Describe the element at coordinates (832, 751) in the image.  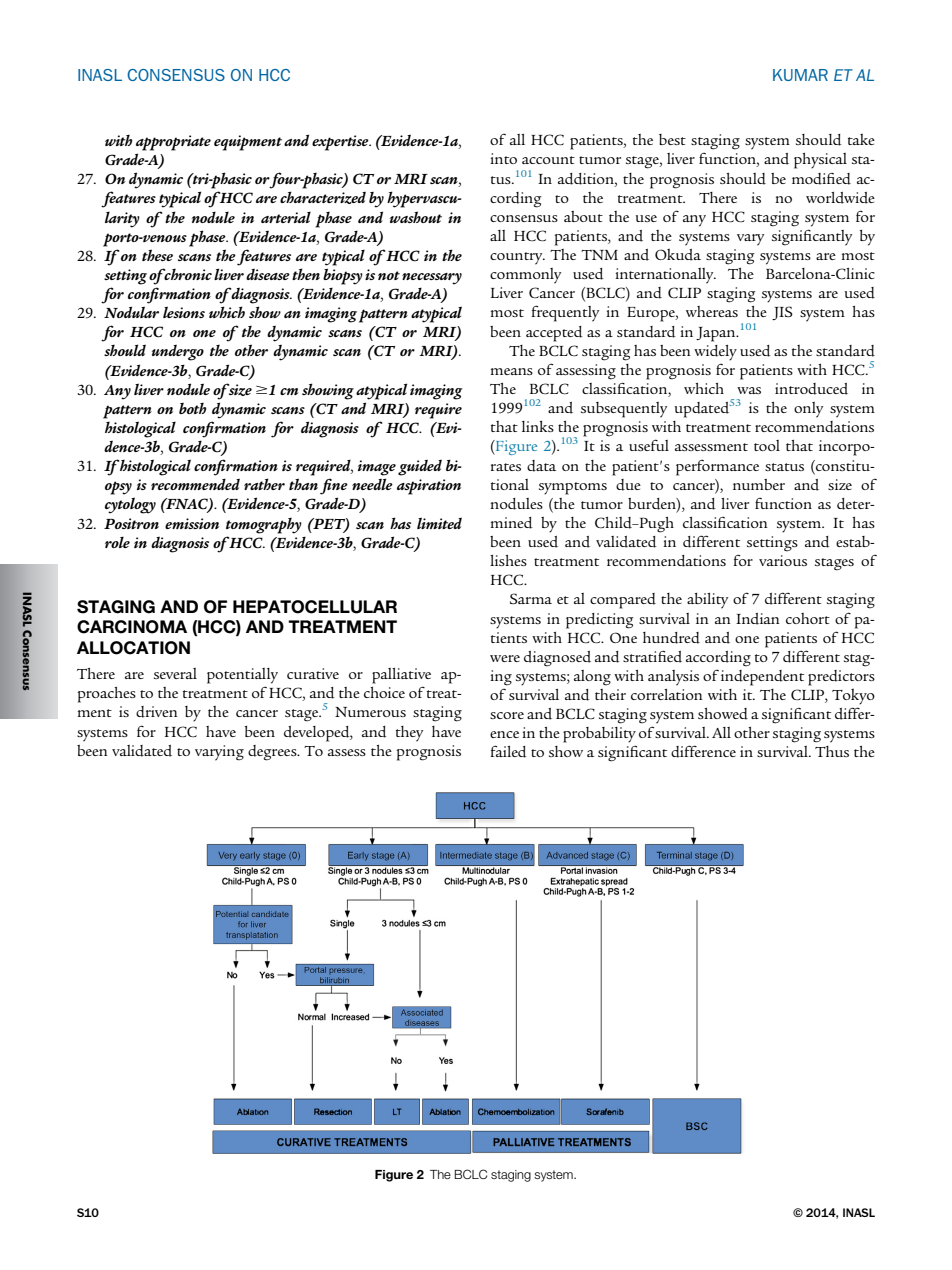
I see `Thus` at that location.
